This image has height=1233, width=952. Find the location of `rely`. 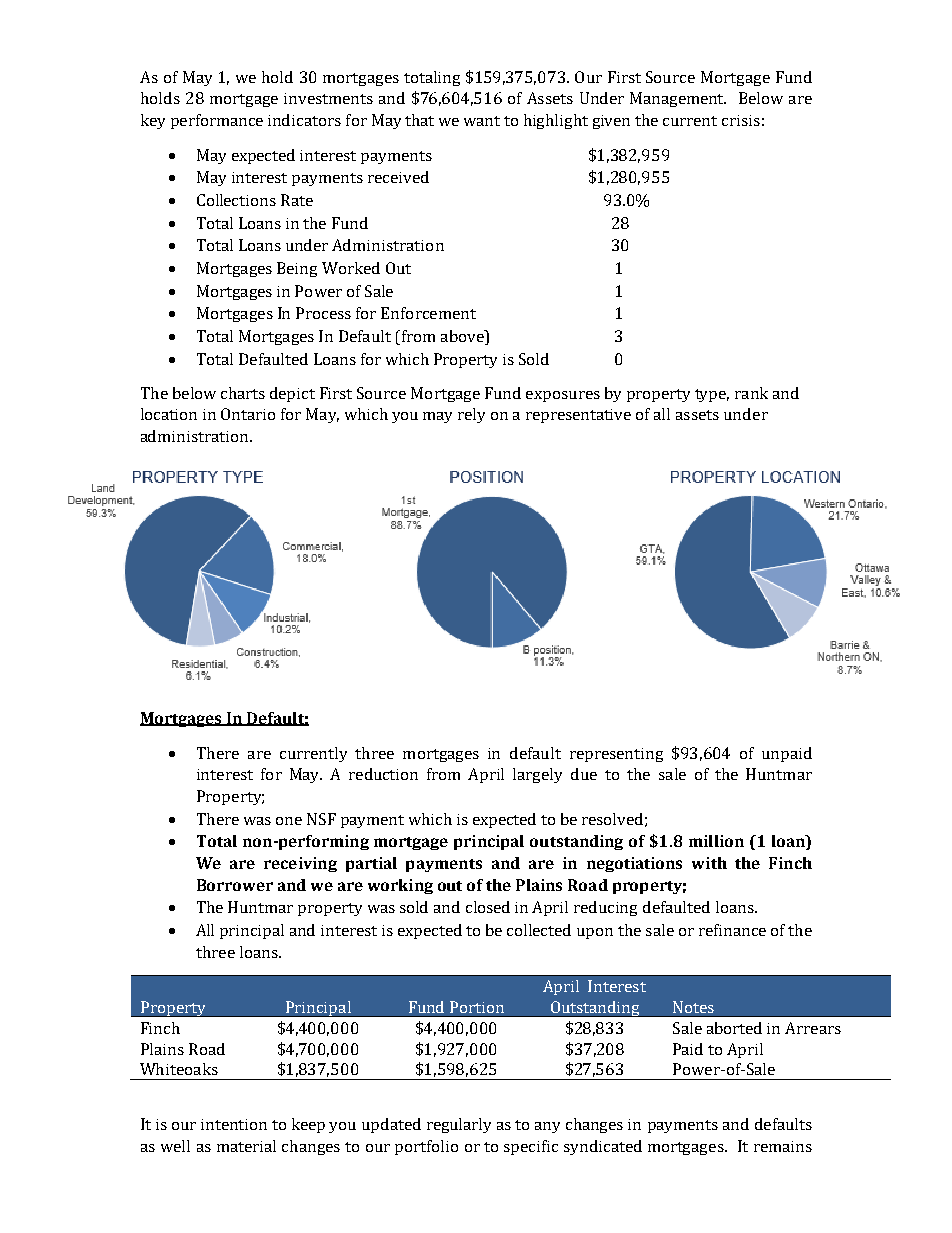

rely is located at coordinates (471, 415).
